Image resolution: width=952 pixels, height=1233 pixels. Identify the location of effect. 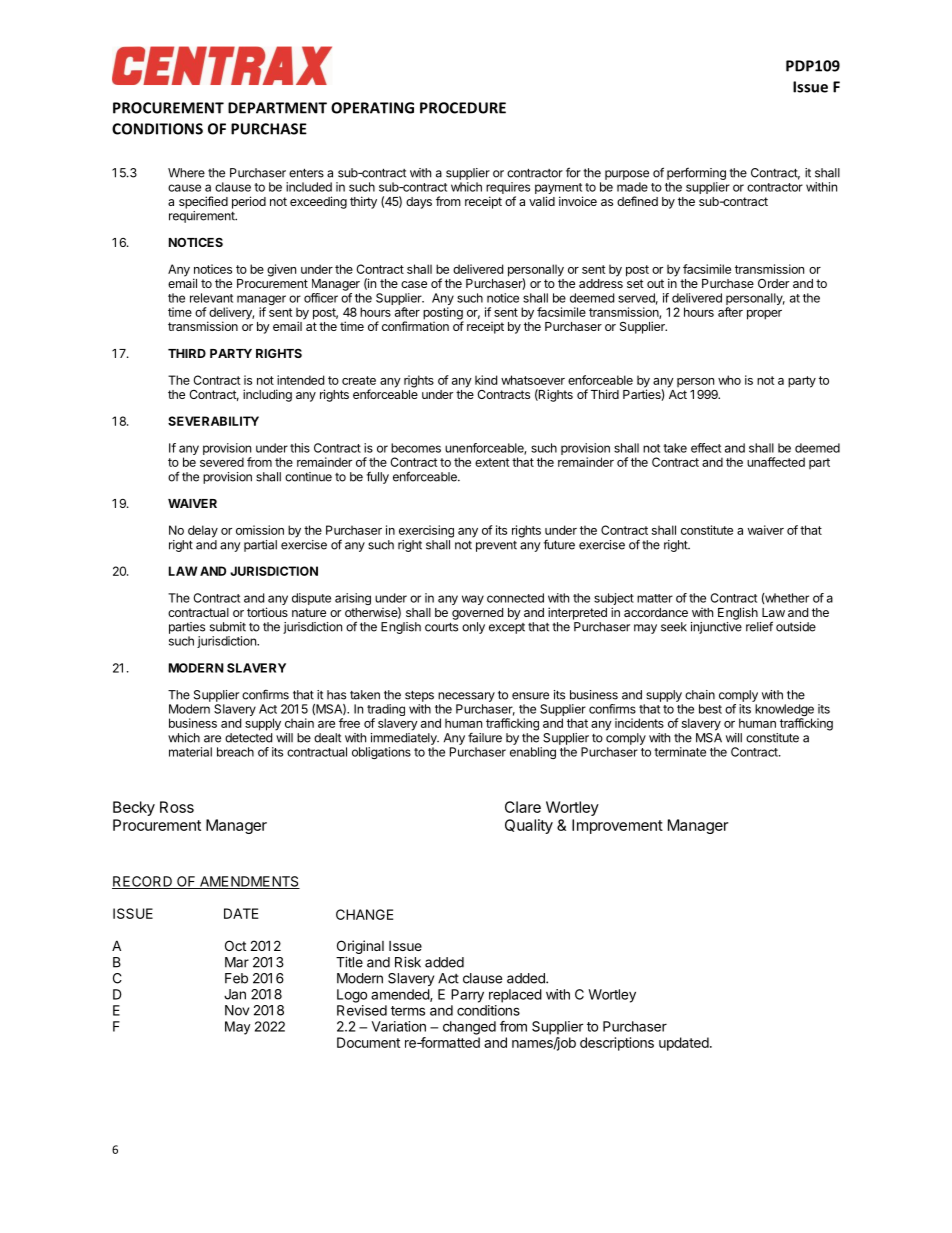
(706, 448).
